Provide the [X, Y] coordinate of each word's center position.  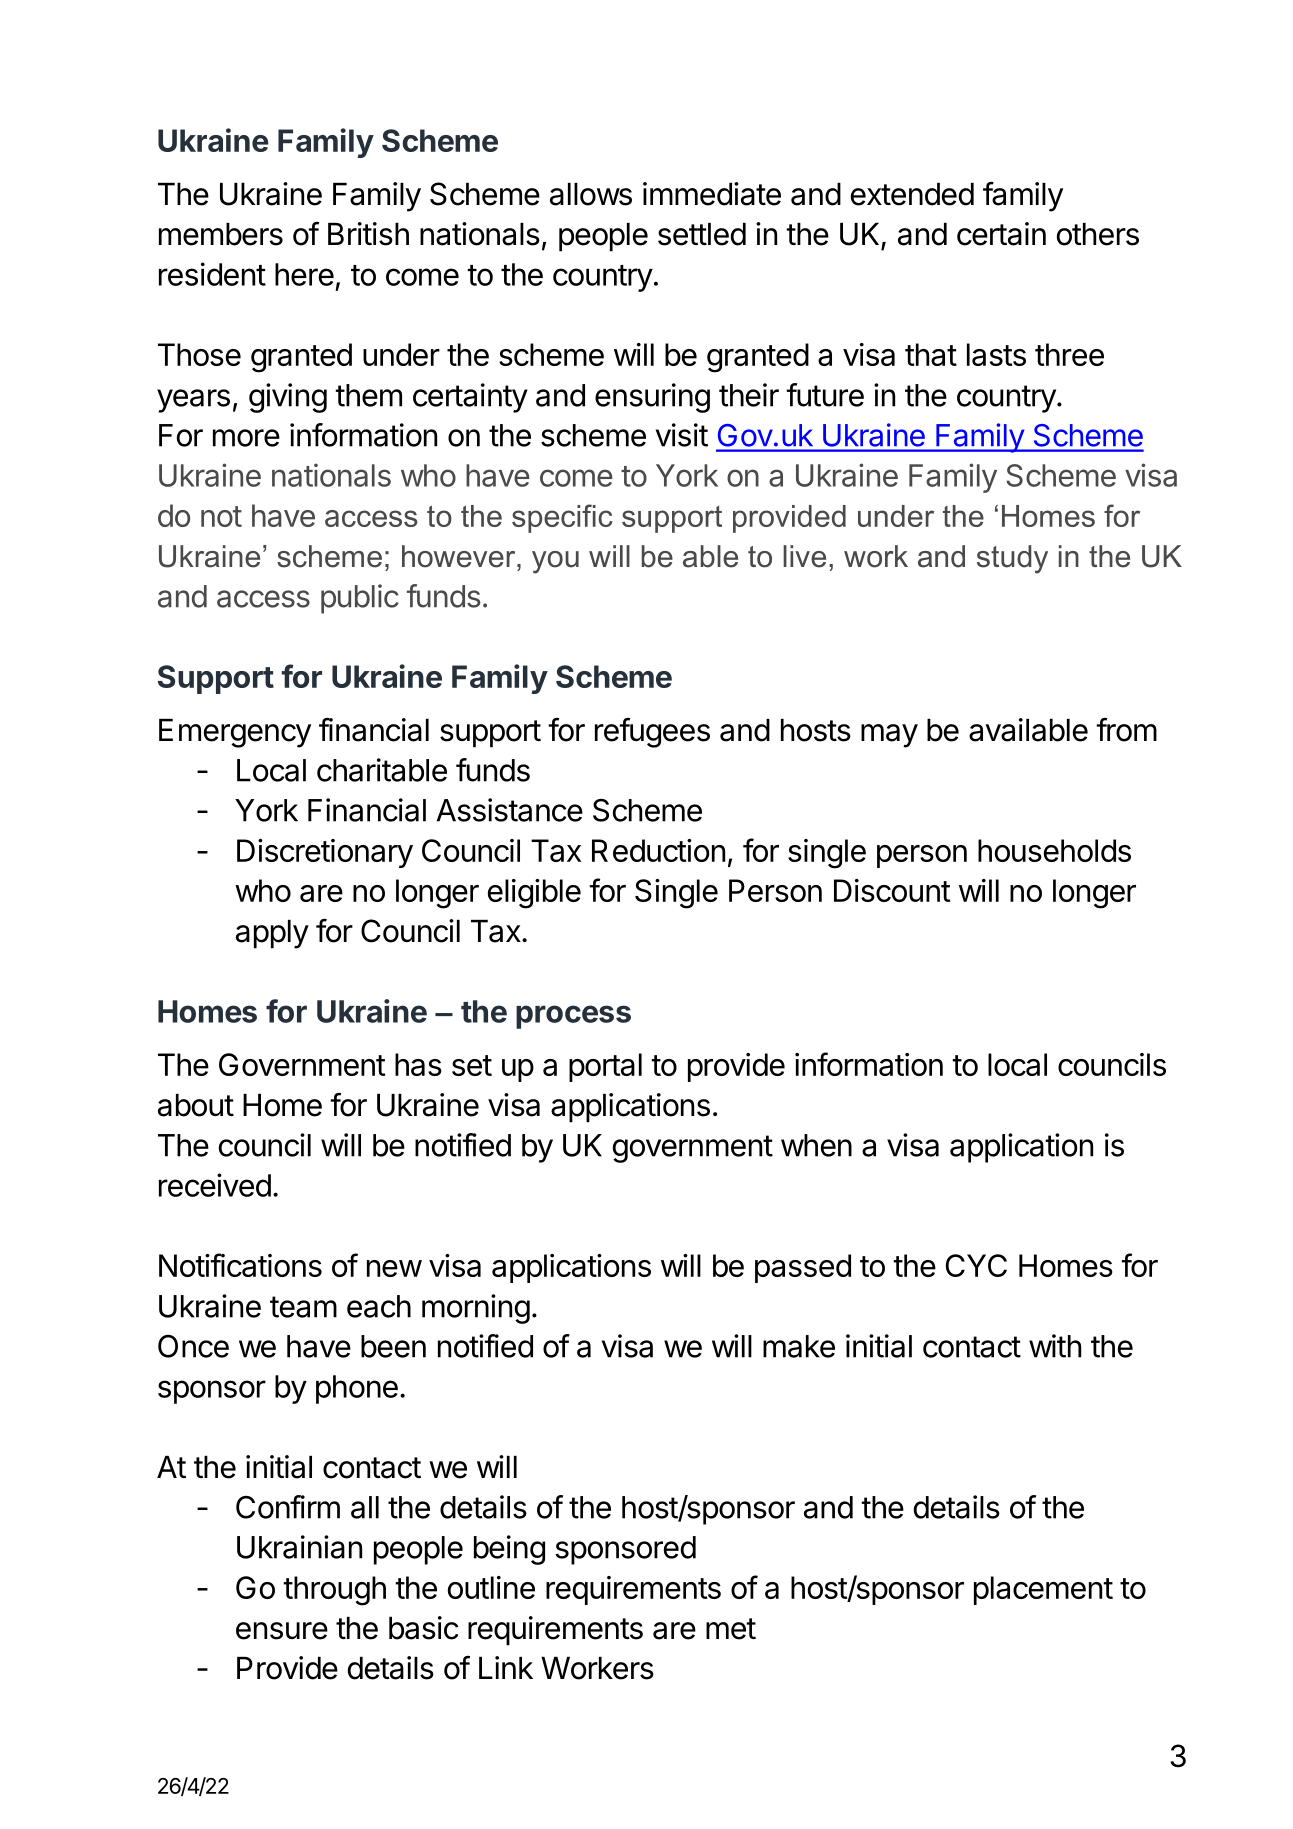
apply [272, 934]
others [1098, 234]
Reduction [658, 850]
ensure [282, 1631]
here [304, 274]
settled [702, 234]
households [1054, 850]
